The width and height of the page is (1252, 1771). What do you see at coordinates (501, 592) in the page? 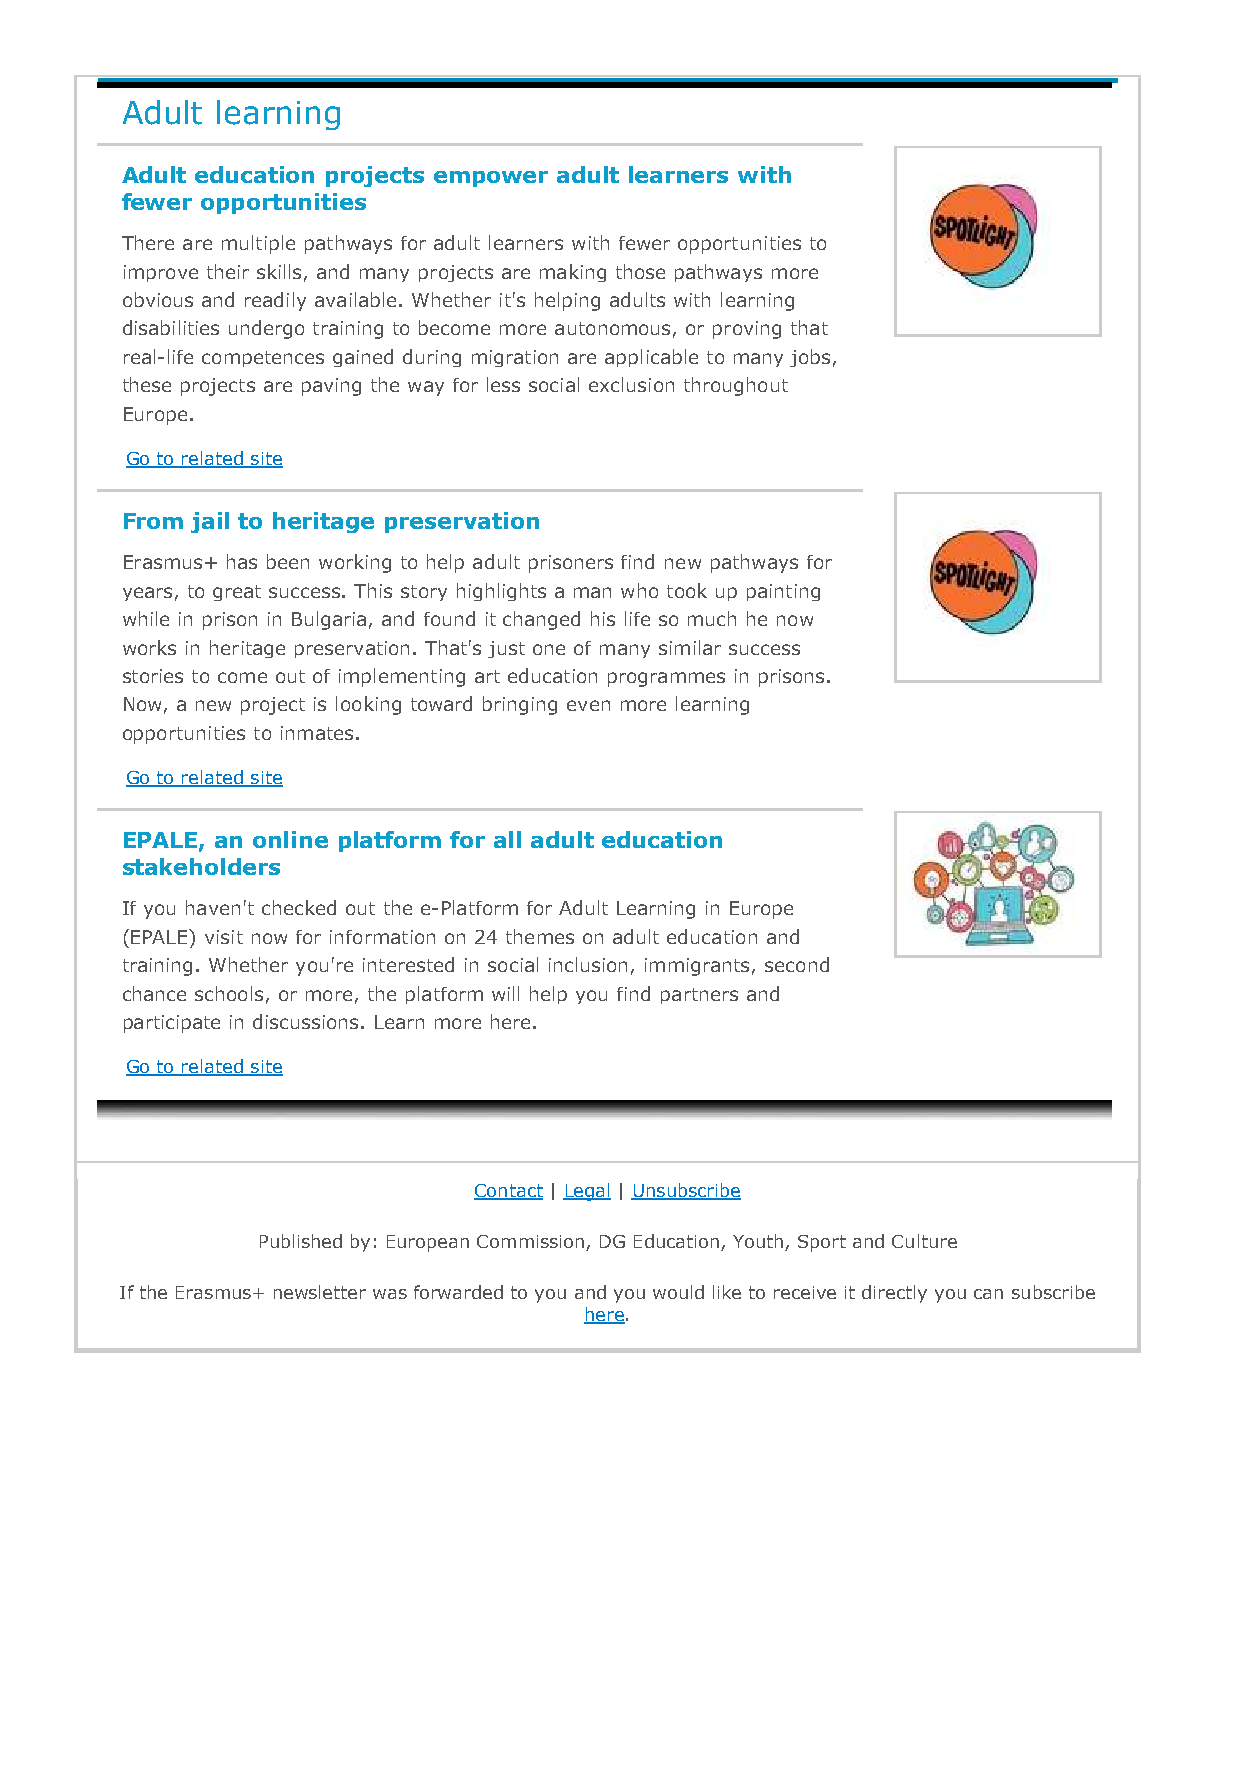
I see `highlights` at bounding box center [501, 592].
